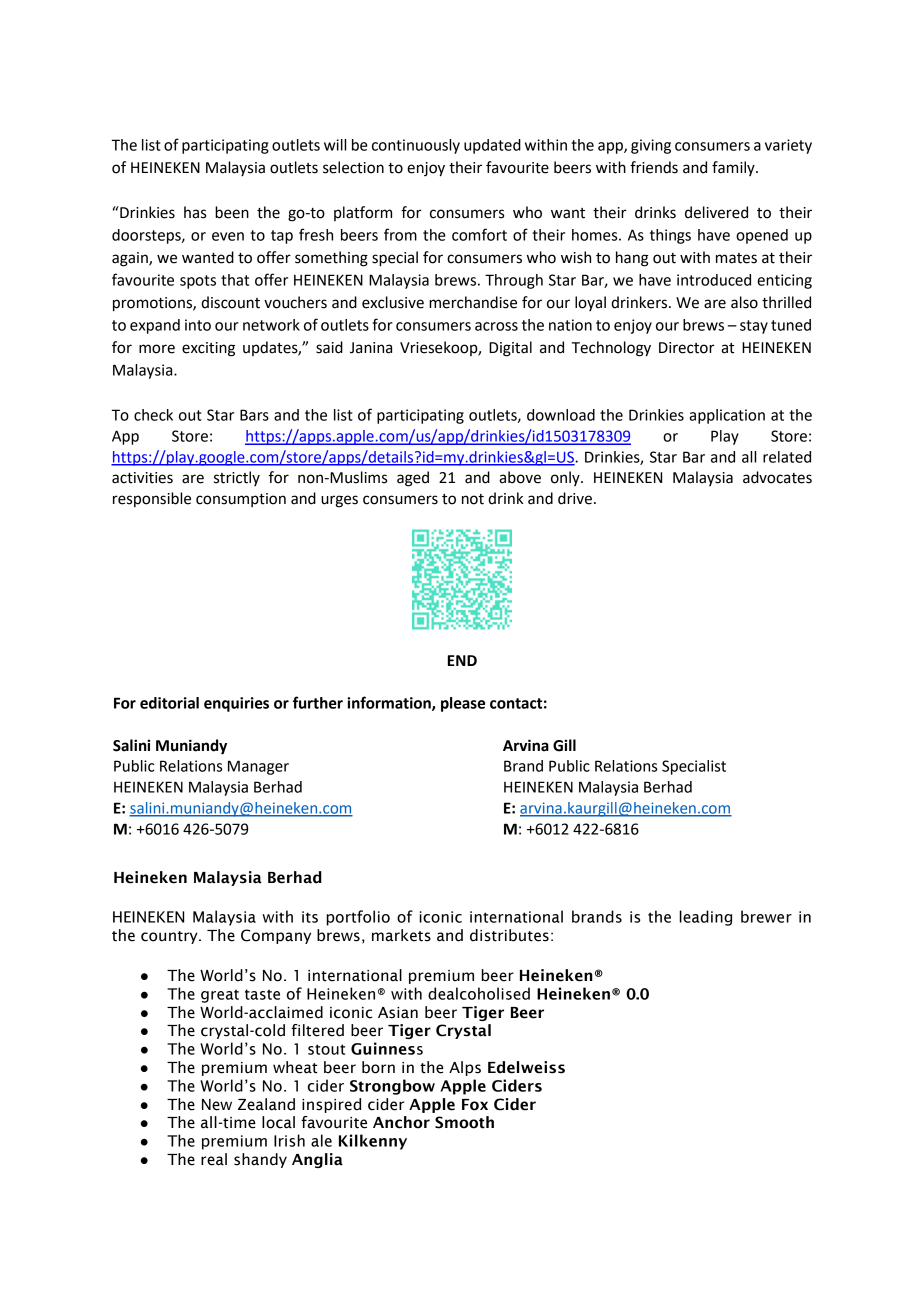  Describe the element at coordinates (473, 499) in the screenshot. I see `not` at that location.
